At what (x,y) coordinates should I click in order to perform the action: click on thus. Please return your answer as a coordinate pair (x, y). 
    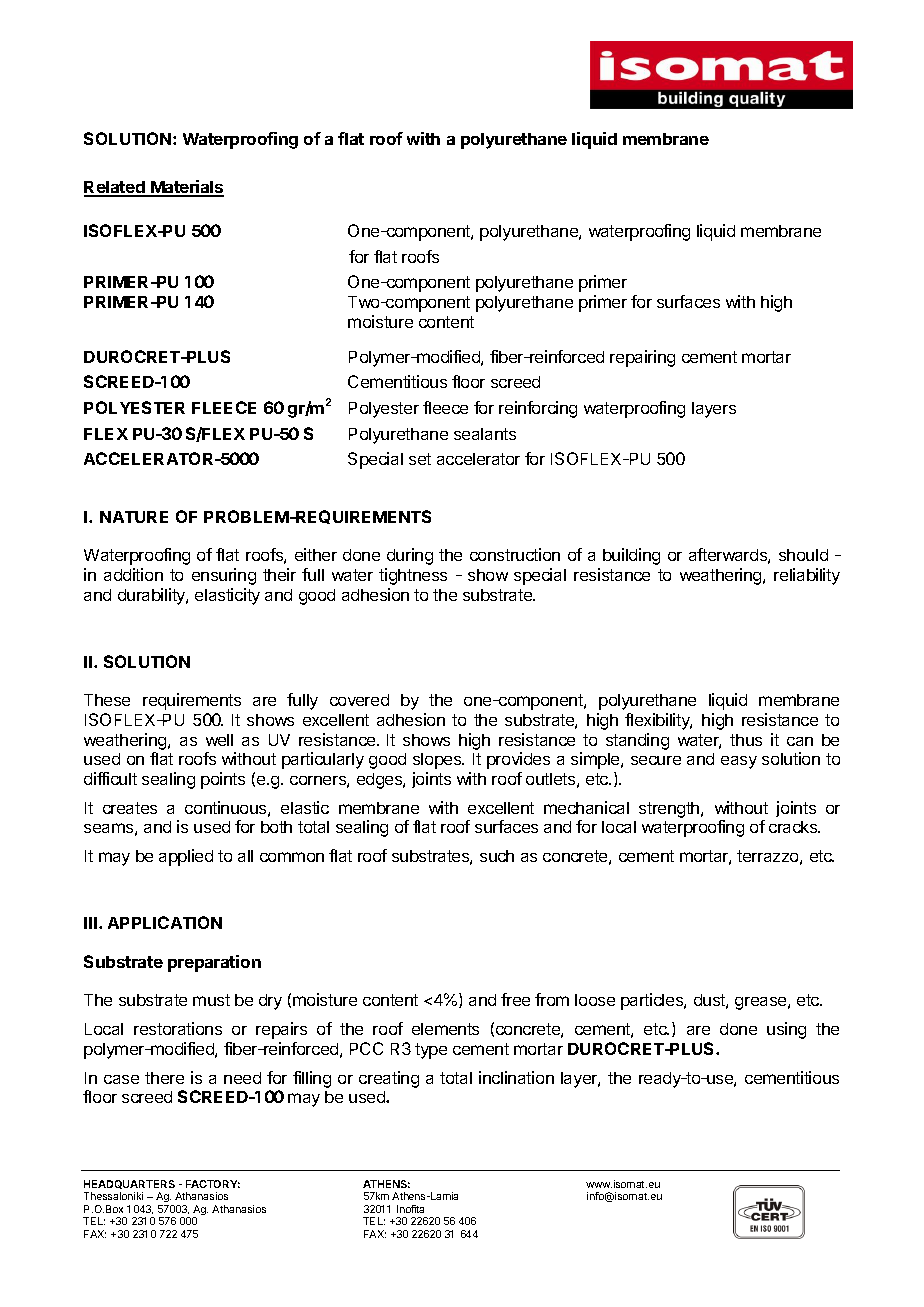
    Looking at the image, I should click on (746, 740).
